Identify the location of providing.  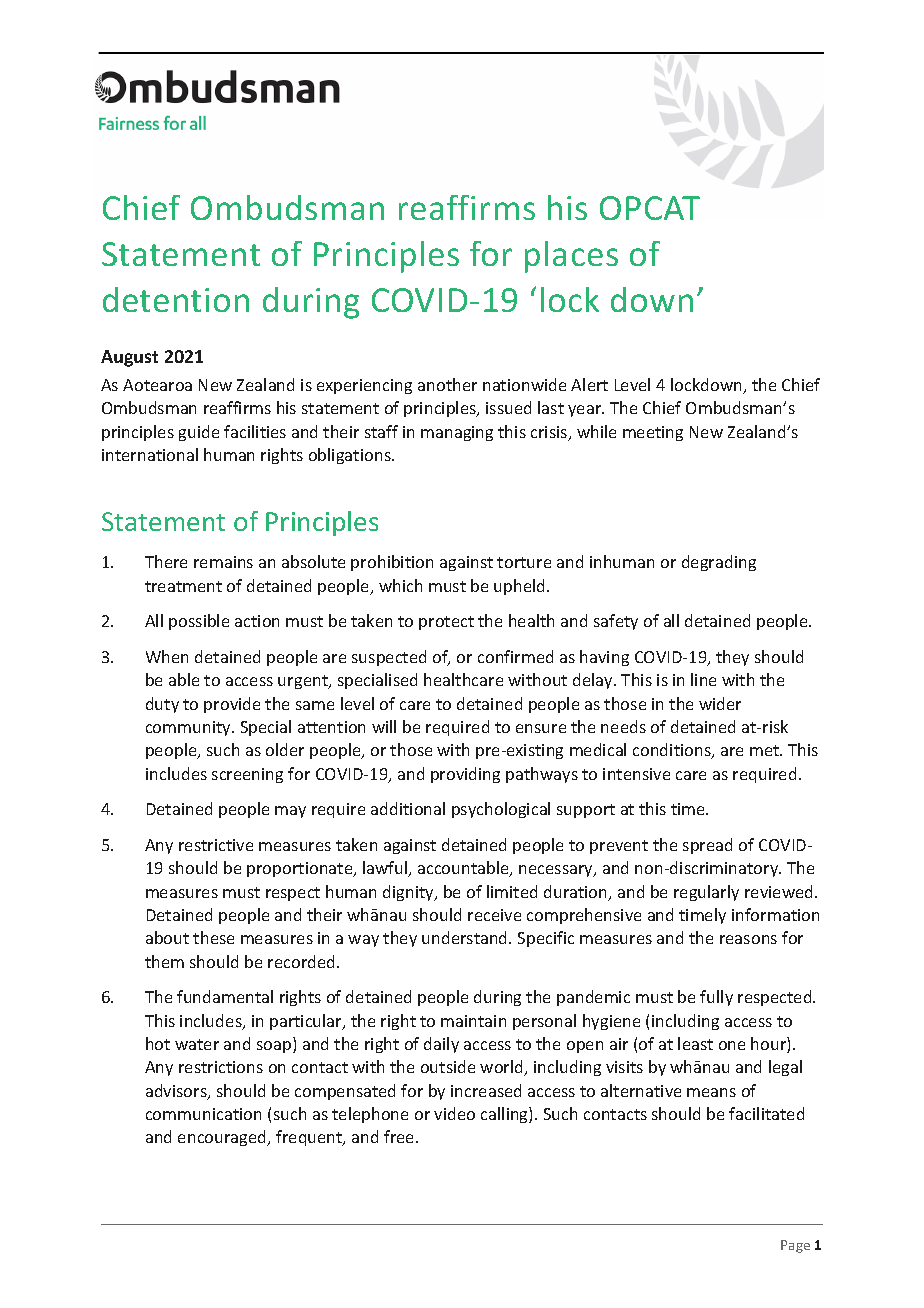
(465, 775).
